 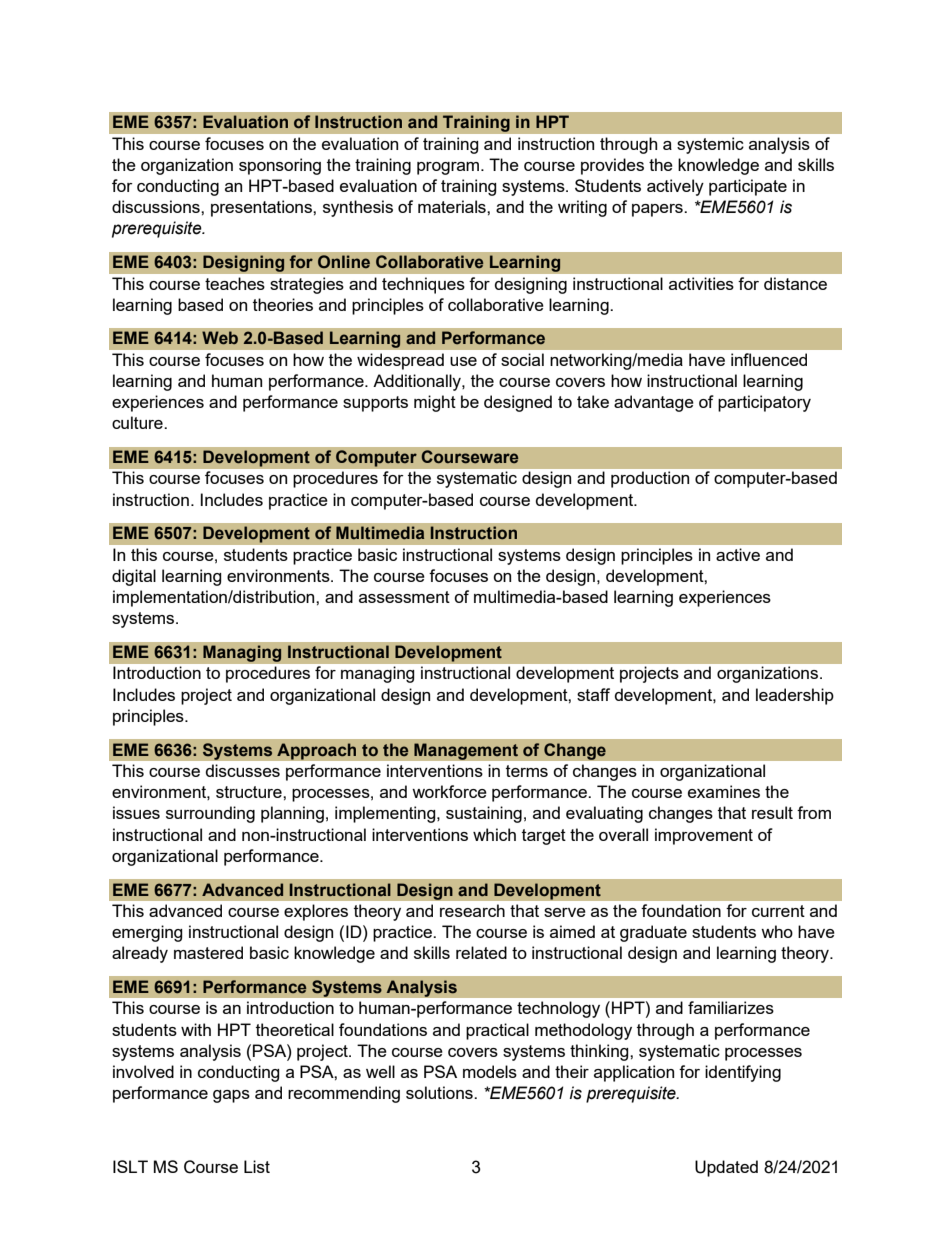 I want to click on presentations, so click(x=262, y=208).
